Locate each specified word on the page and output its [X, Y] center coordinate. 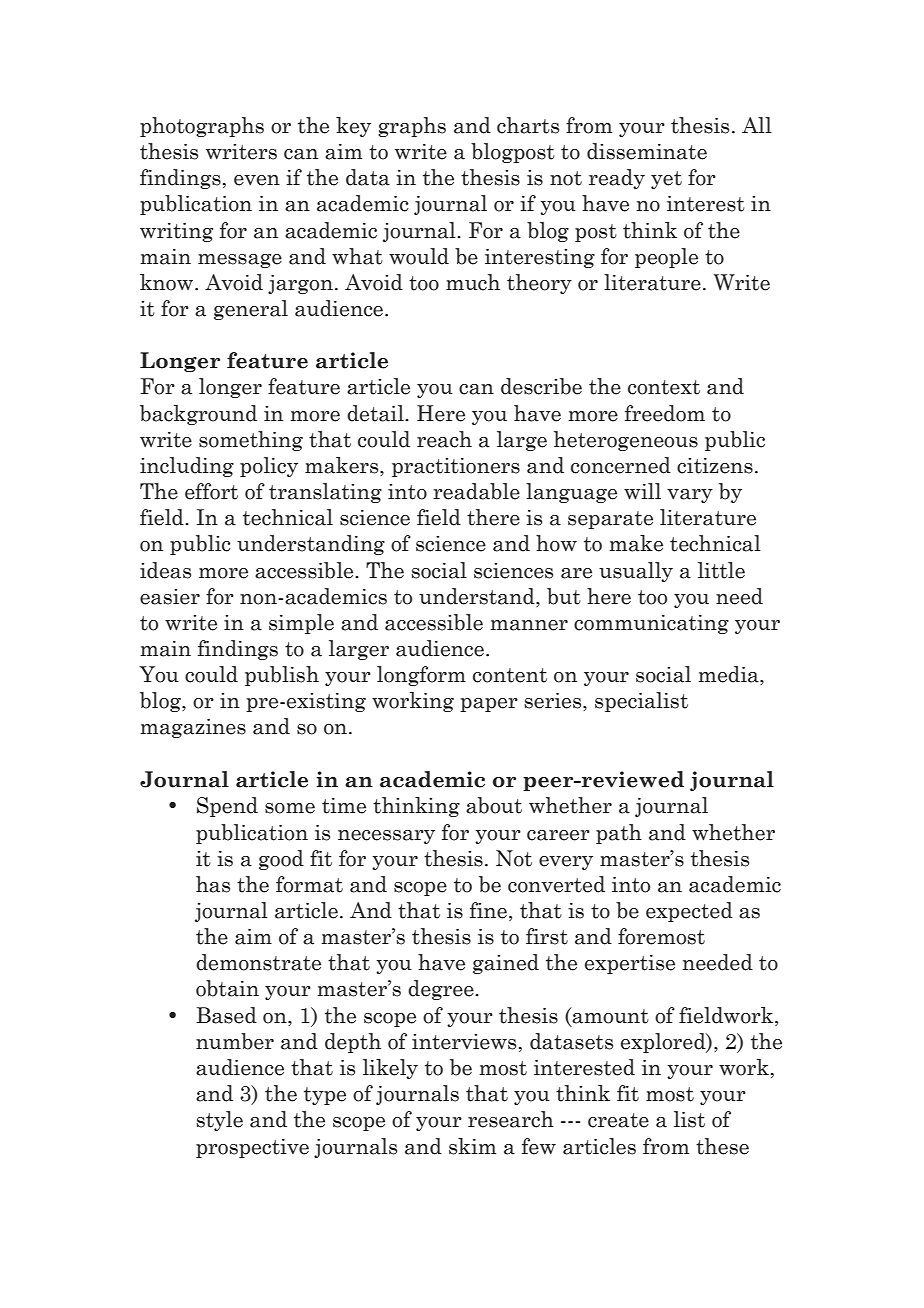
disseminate [647, 151]
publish [282, 676]
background [198, 415]
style [219, 1121]
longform [421, 676]
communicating [651, 624]
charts [528, 125]
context [664, 387]
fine [488, 910]
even [257, 180]
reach [444, 439]
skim [472, 1146]
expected [689, 912]
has [213, 884]
